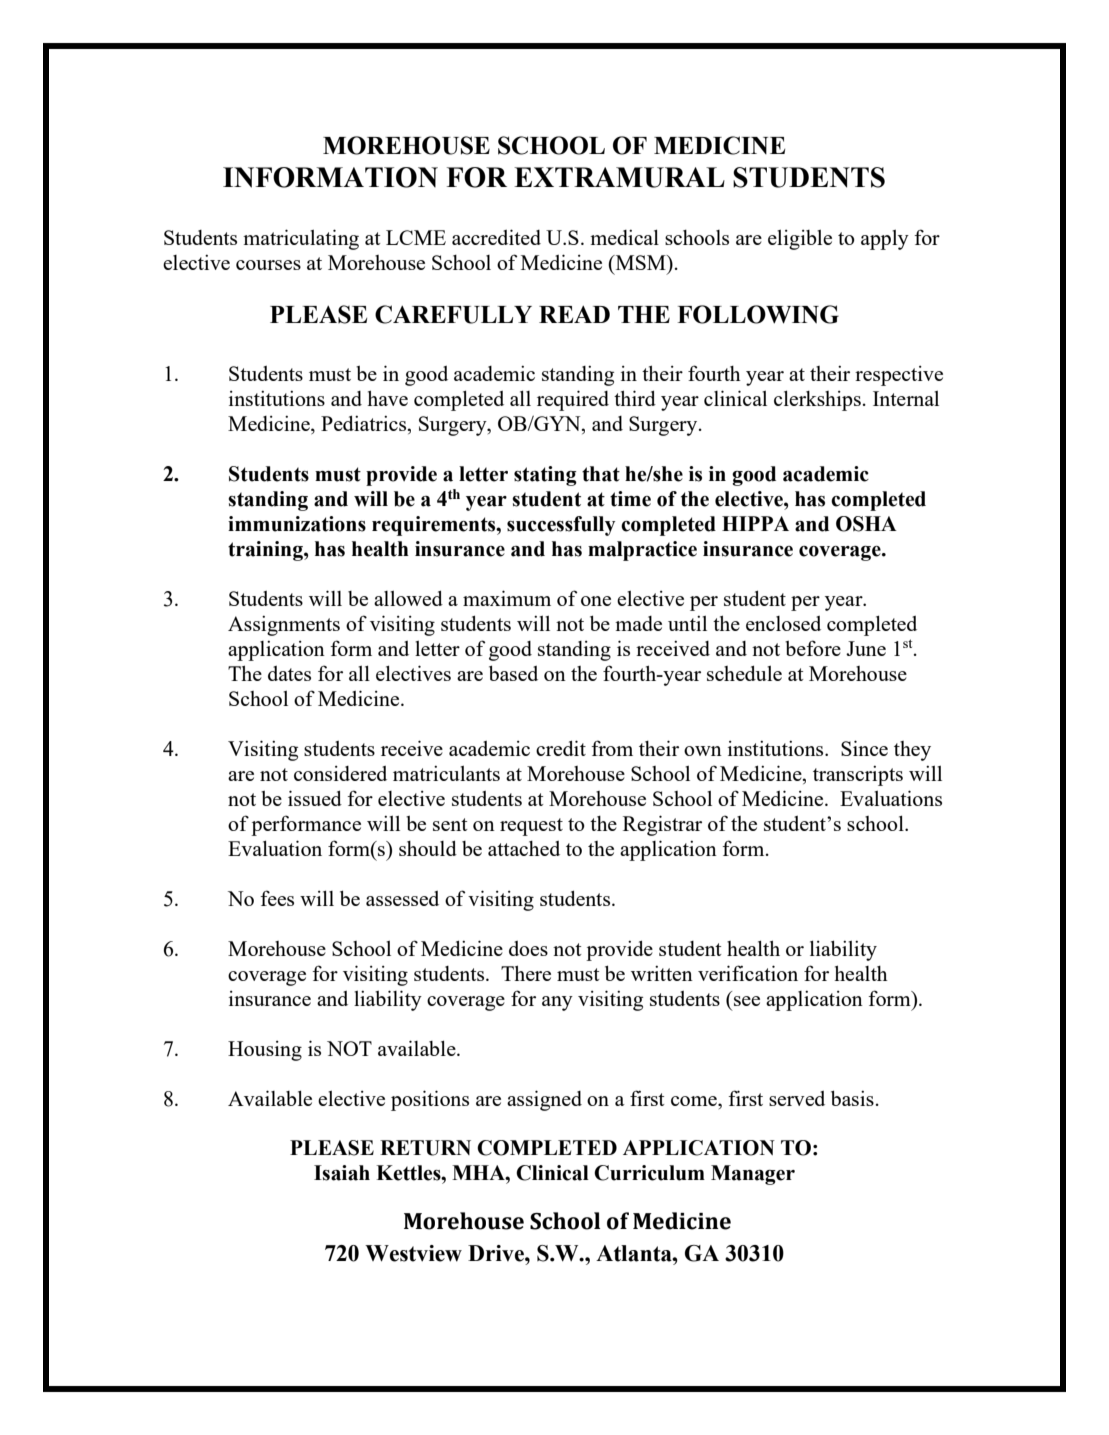  What do you see at coordinates (340, 773) in the screenshot?
I see `considered` at bounding box center [340, 773].
